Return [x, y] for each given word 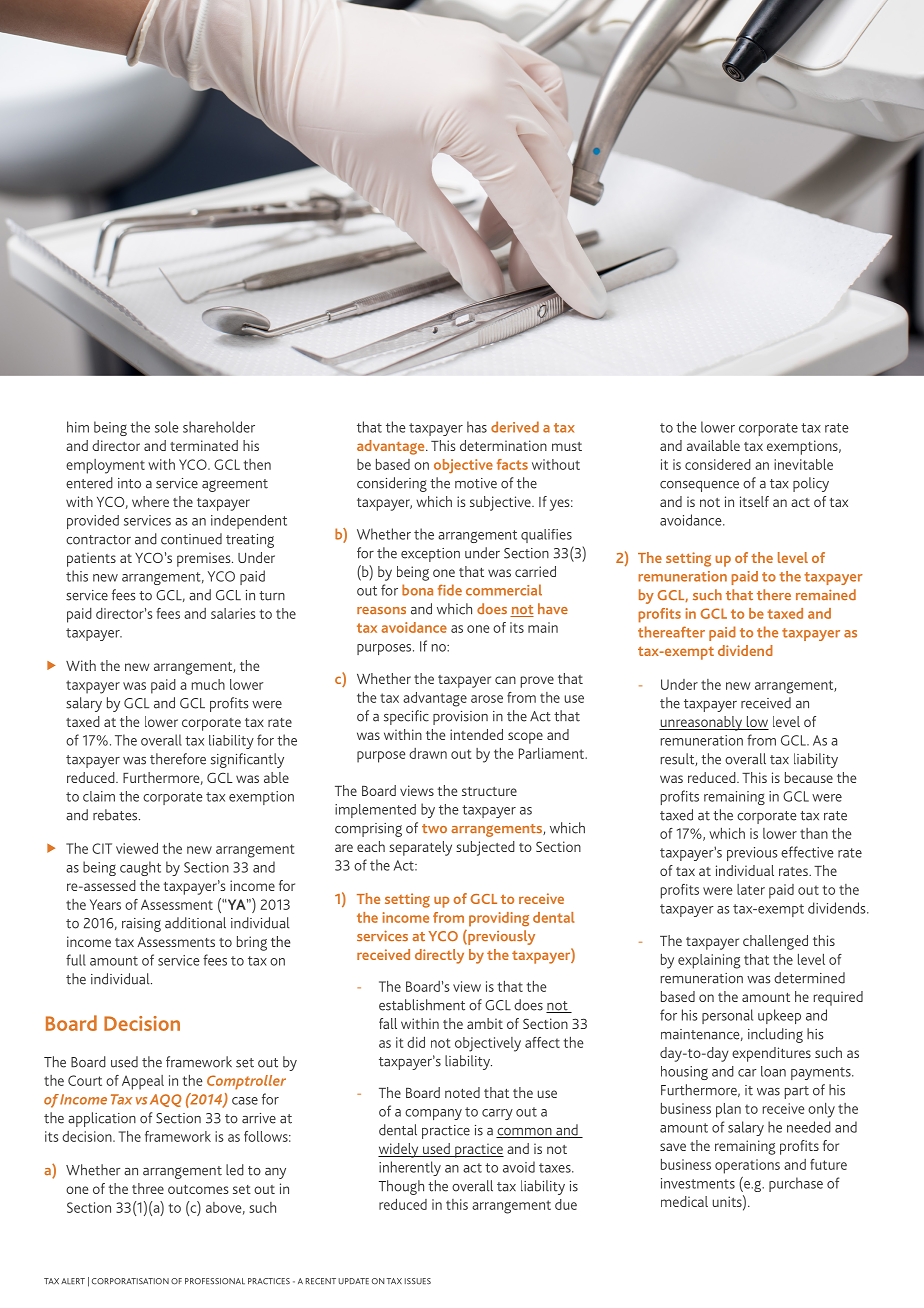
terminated [204, 445]
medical [684, 1201]
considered [718, 464]
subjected [485, 848]
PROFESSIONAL [215, 1281]
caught [140, 868]
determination [503, 445]
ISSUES [418, 1281]
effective [807, 852]
